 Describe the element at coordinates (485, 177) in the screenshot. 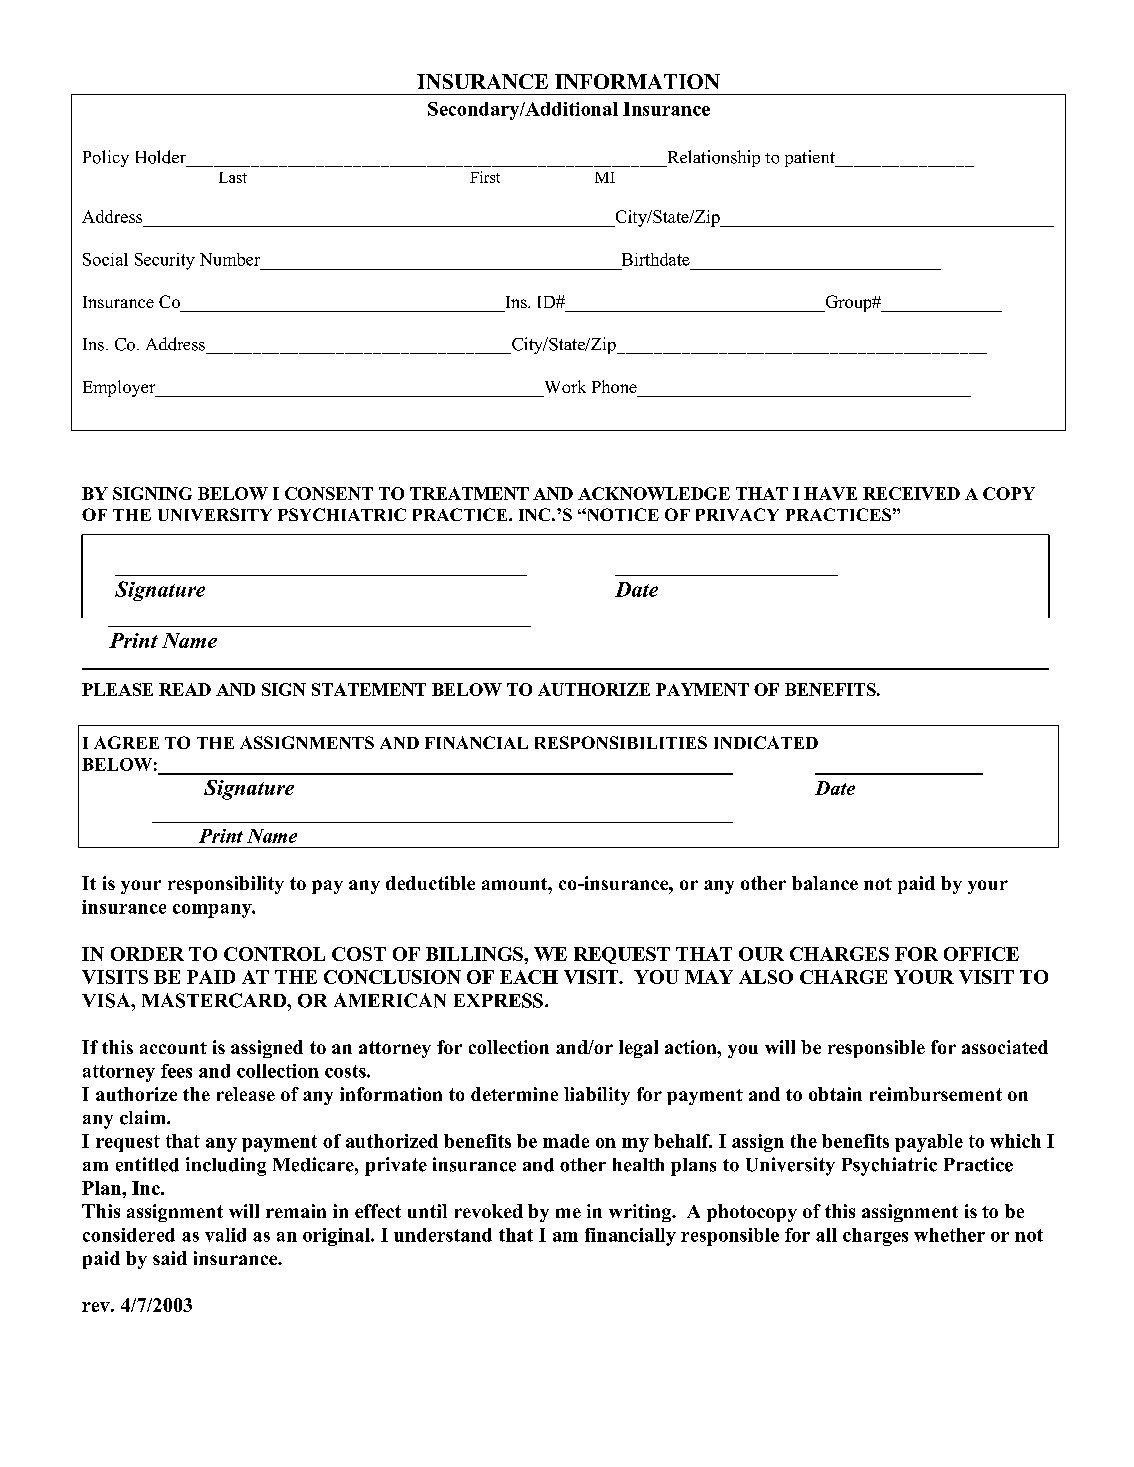

I see `First` at that location.
